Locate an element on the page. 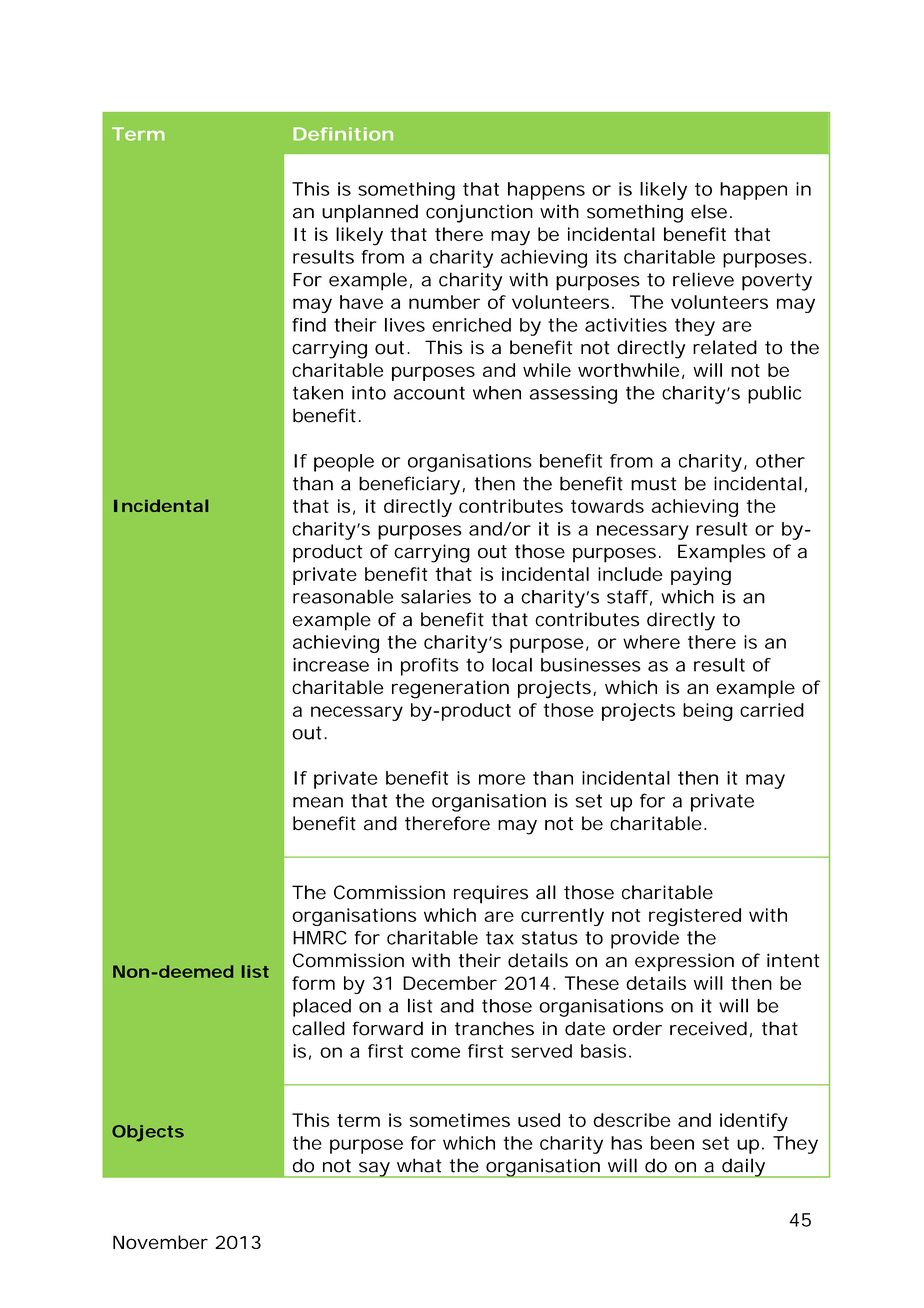 The width and height of the page is (924, 1308). profits is located at coordinates (430, 667).
